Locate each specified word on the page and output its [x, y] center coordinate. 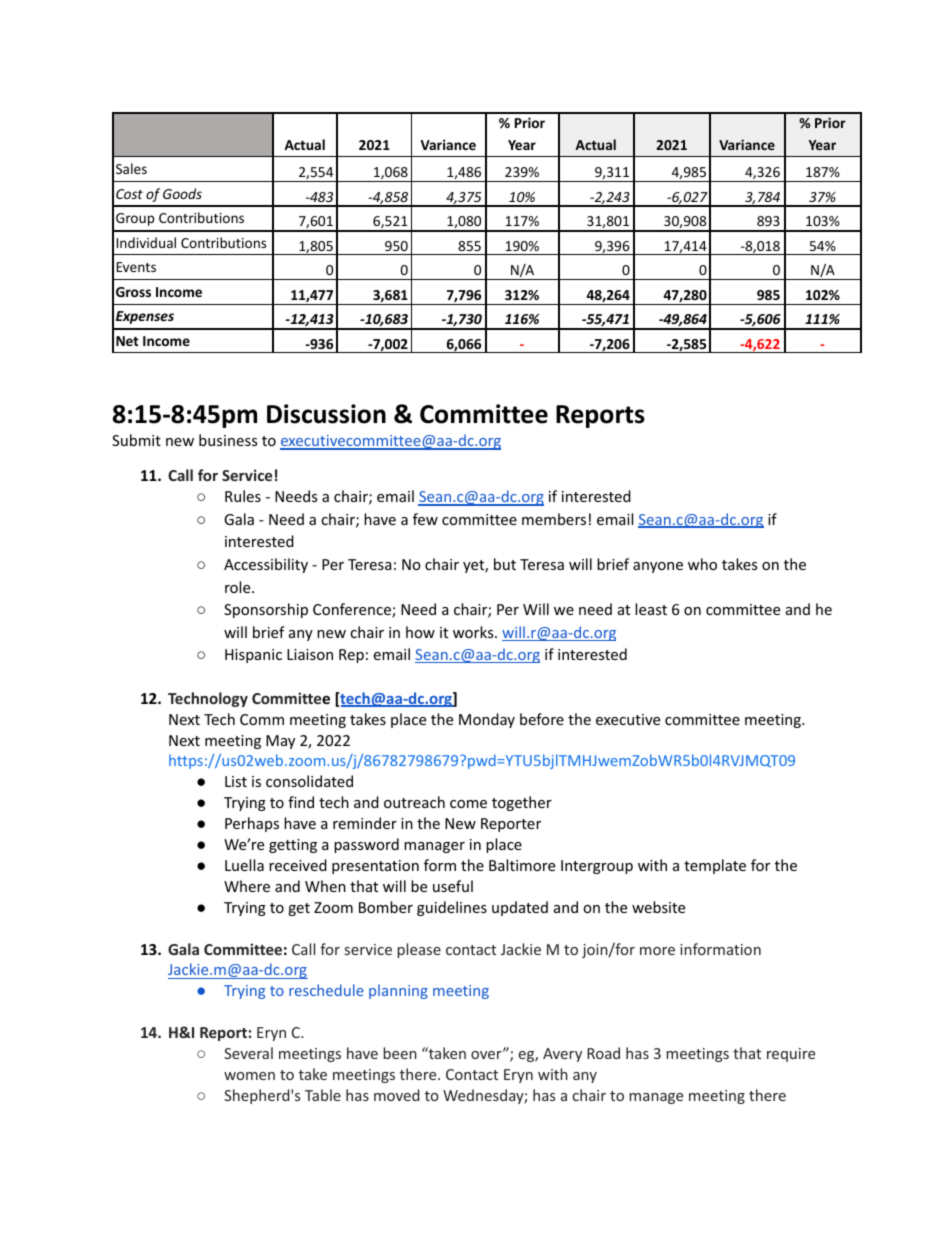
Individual [146, 242]
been [400, 1053]
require [791, 1055]
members [554, 519]
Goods [182, 193]
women [249, 1076]
